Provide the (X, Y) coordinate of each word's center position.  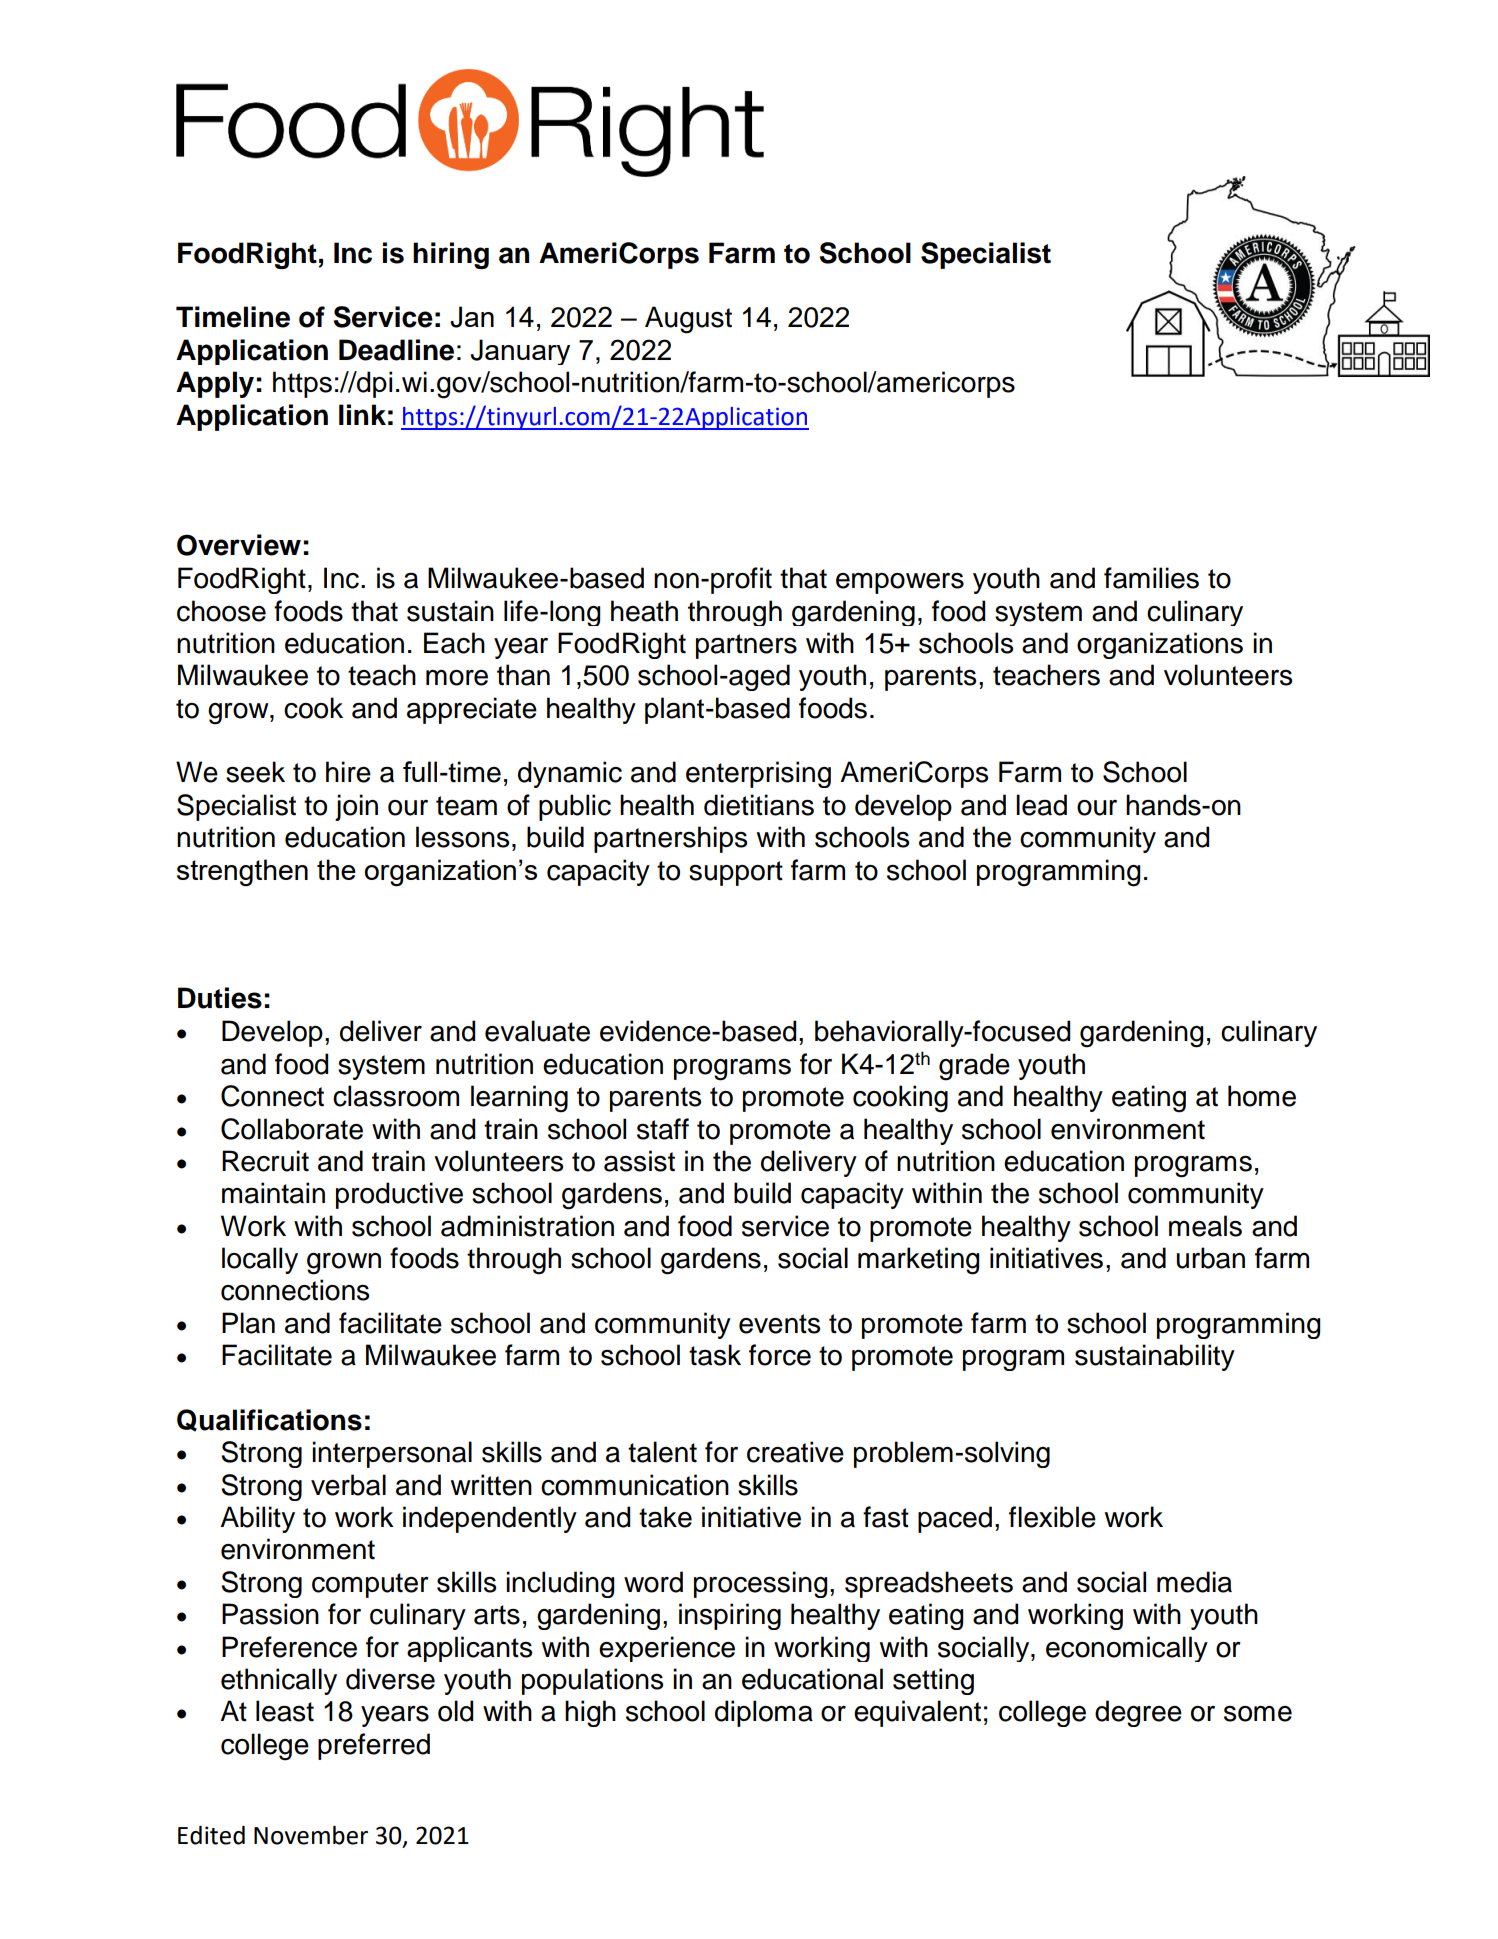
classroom (396, 1096)
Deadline (396, 350)
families (1151, 578)
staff (663, 1129)
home (1262, 1096)
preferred (374, 1746)
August (688, 320)
